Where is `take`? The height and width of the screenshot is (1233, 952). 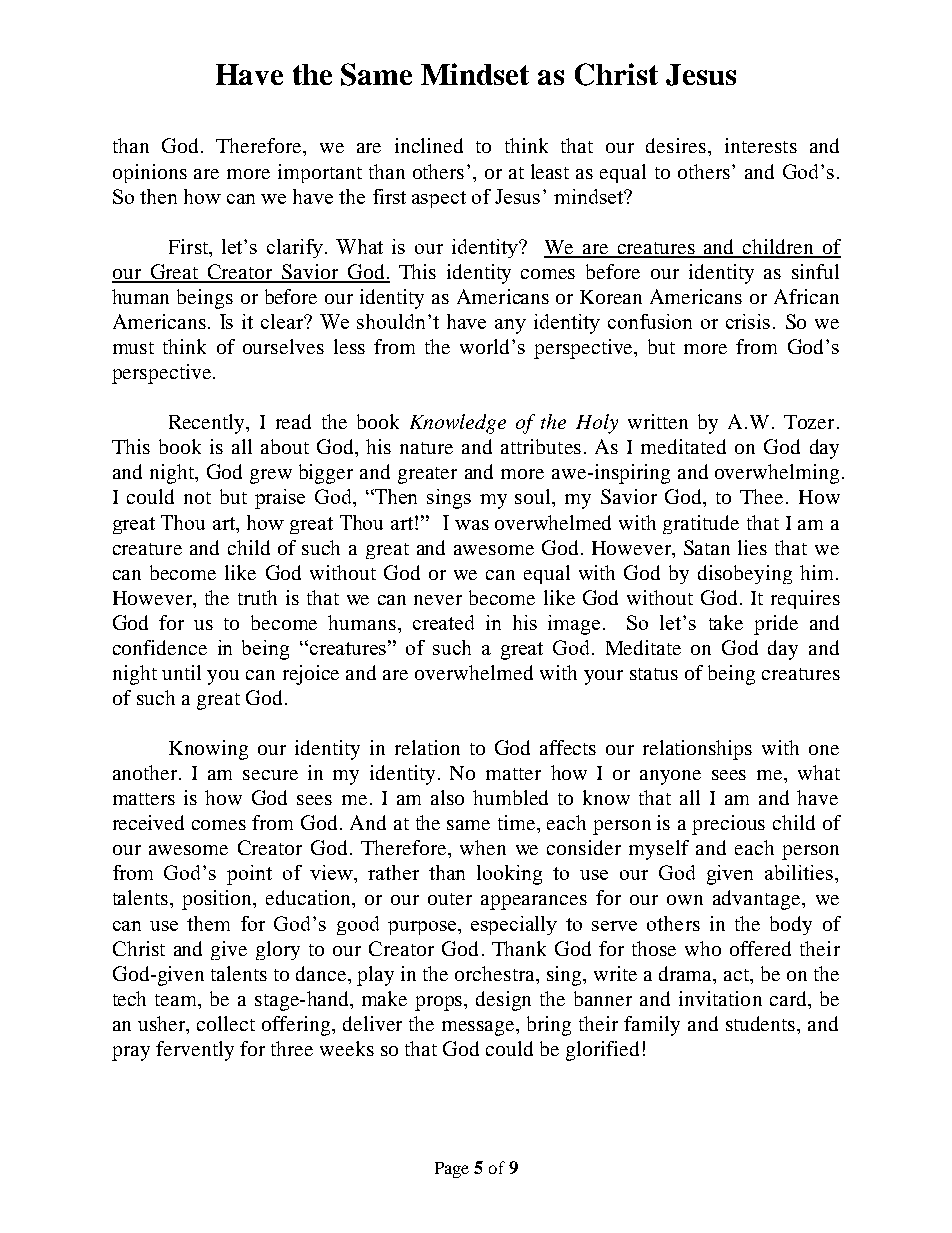 take is located at coordinates (726, 622).
